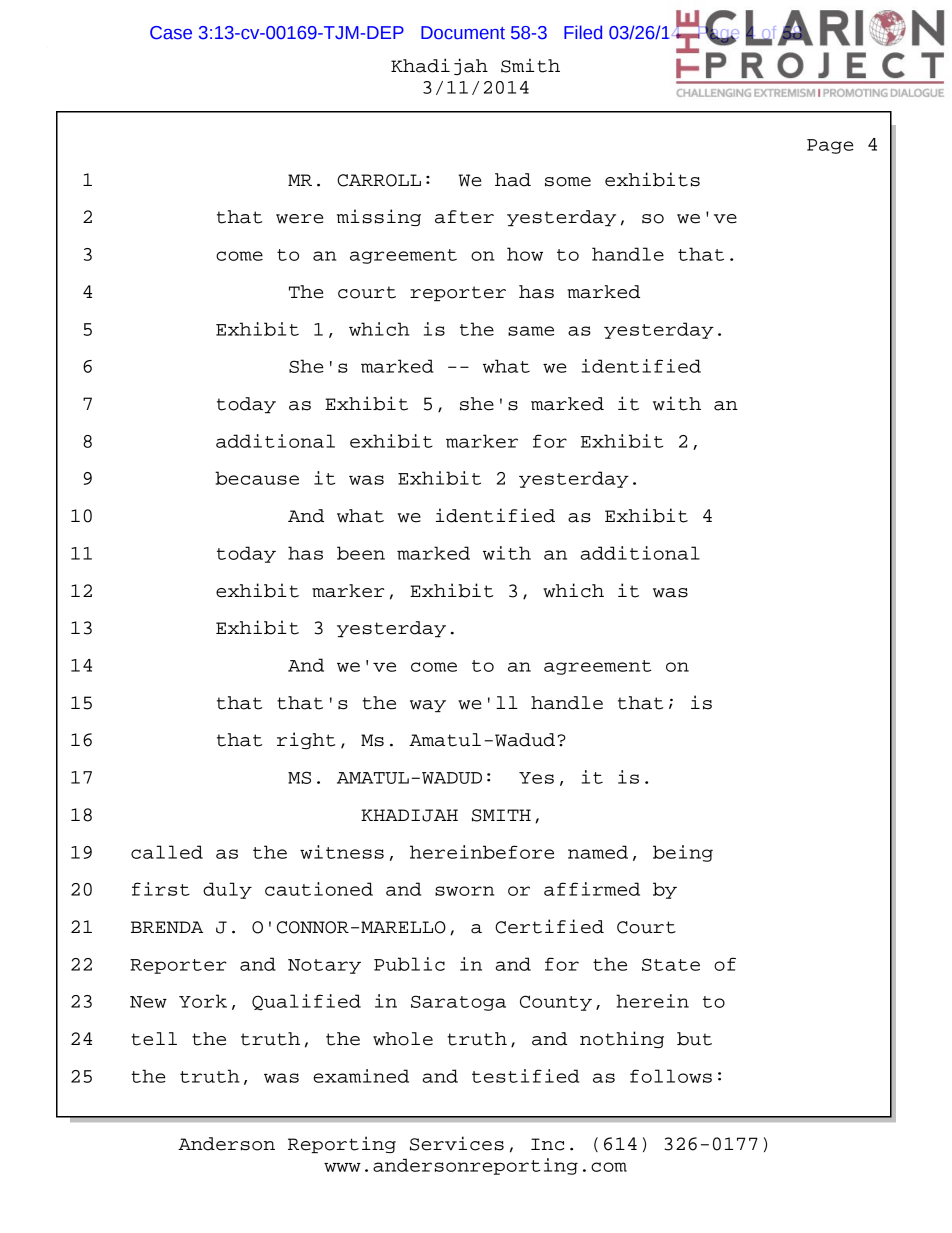 The image size is (952, 1233). I want to click on same, so click(531, 331).
